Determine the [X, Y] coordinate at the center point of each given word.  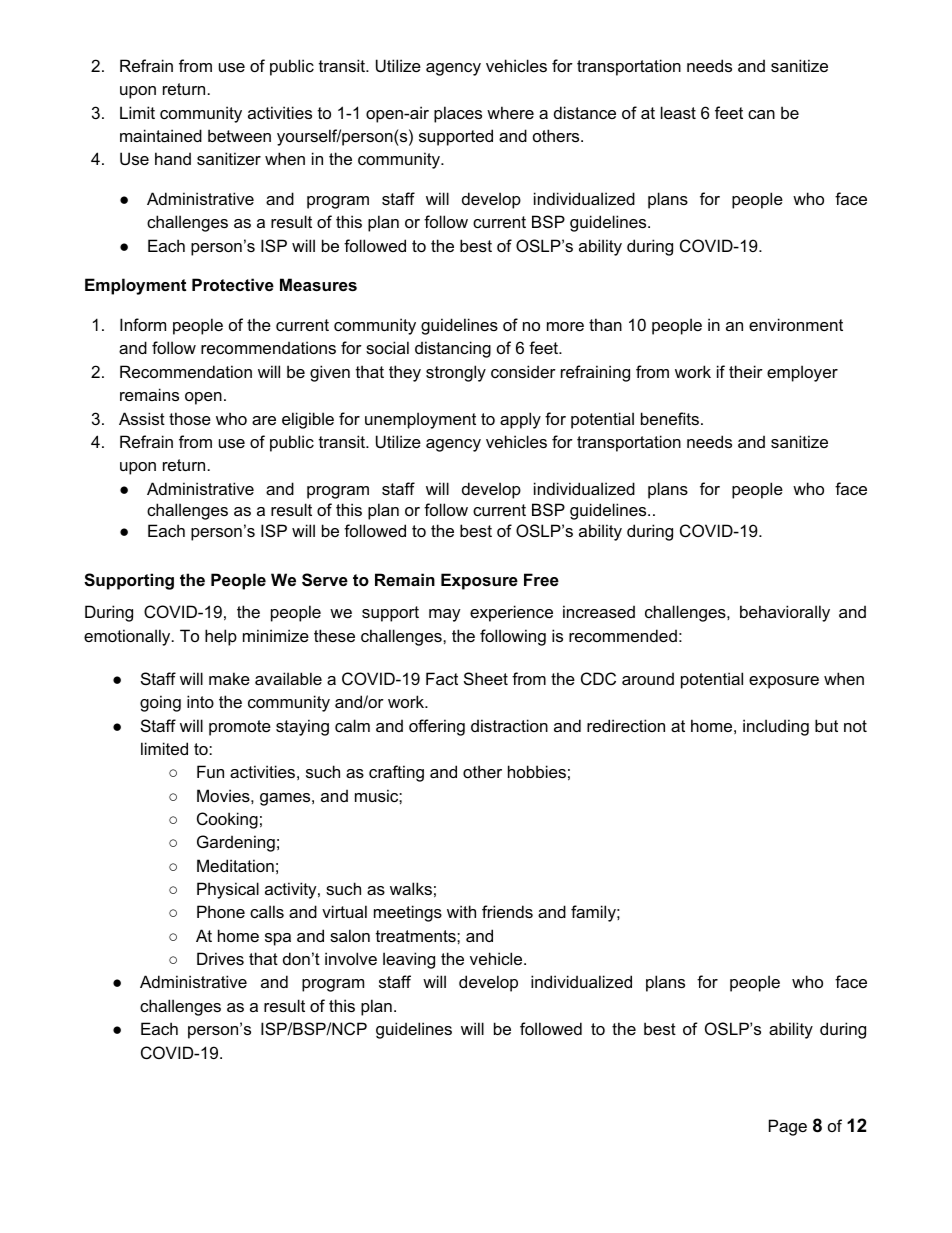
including [776, 727]
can [761, 114]
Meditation [235, 865]
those [190, 418]
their [746, 371]
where [510, 112]
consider [523, 371]
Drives [220, 958]
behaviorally [785, 613]
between [239, 135]
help [221, 637]
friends [507, 911]
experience [511, 613]
